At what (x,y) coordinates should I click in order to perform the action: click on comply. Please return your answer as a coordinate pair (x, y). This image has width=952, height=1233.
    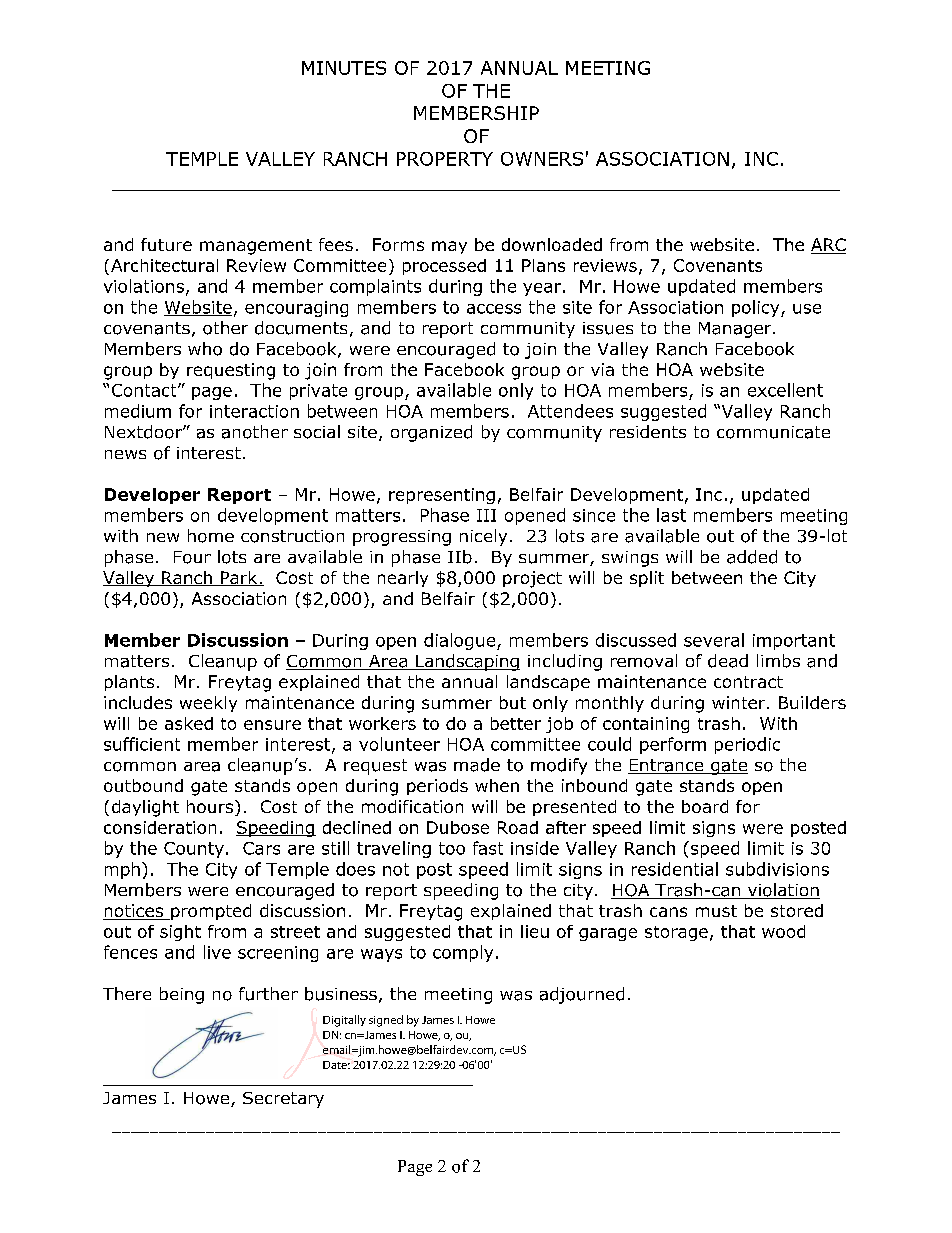
    Looking at the image, I should click on (463, 953).
